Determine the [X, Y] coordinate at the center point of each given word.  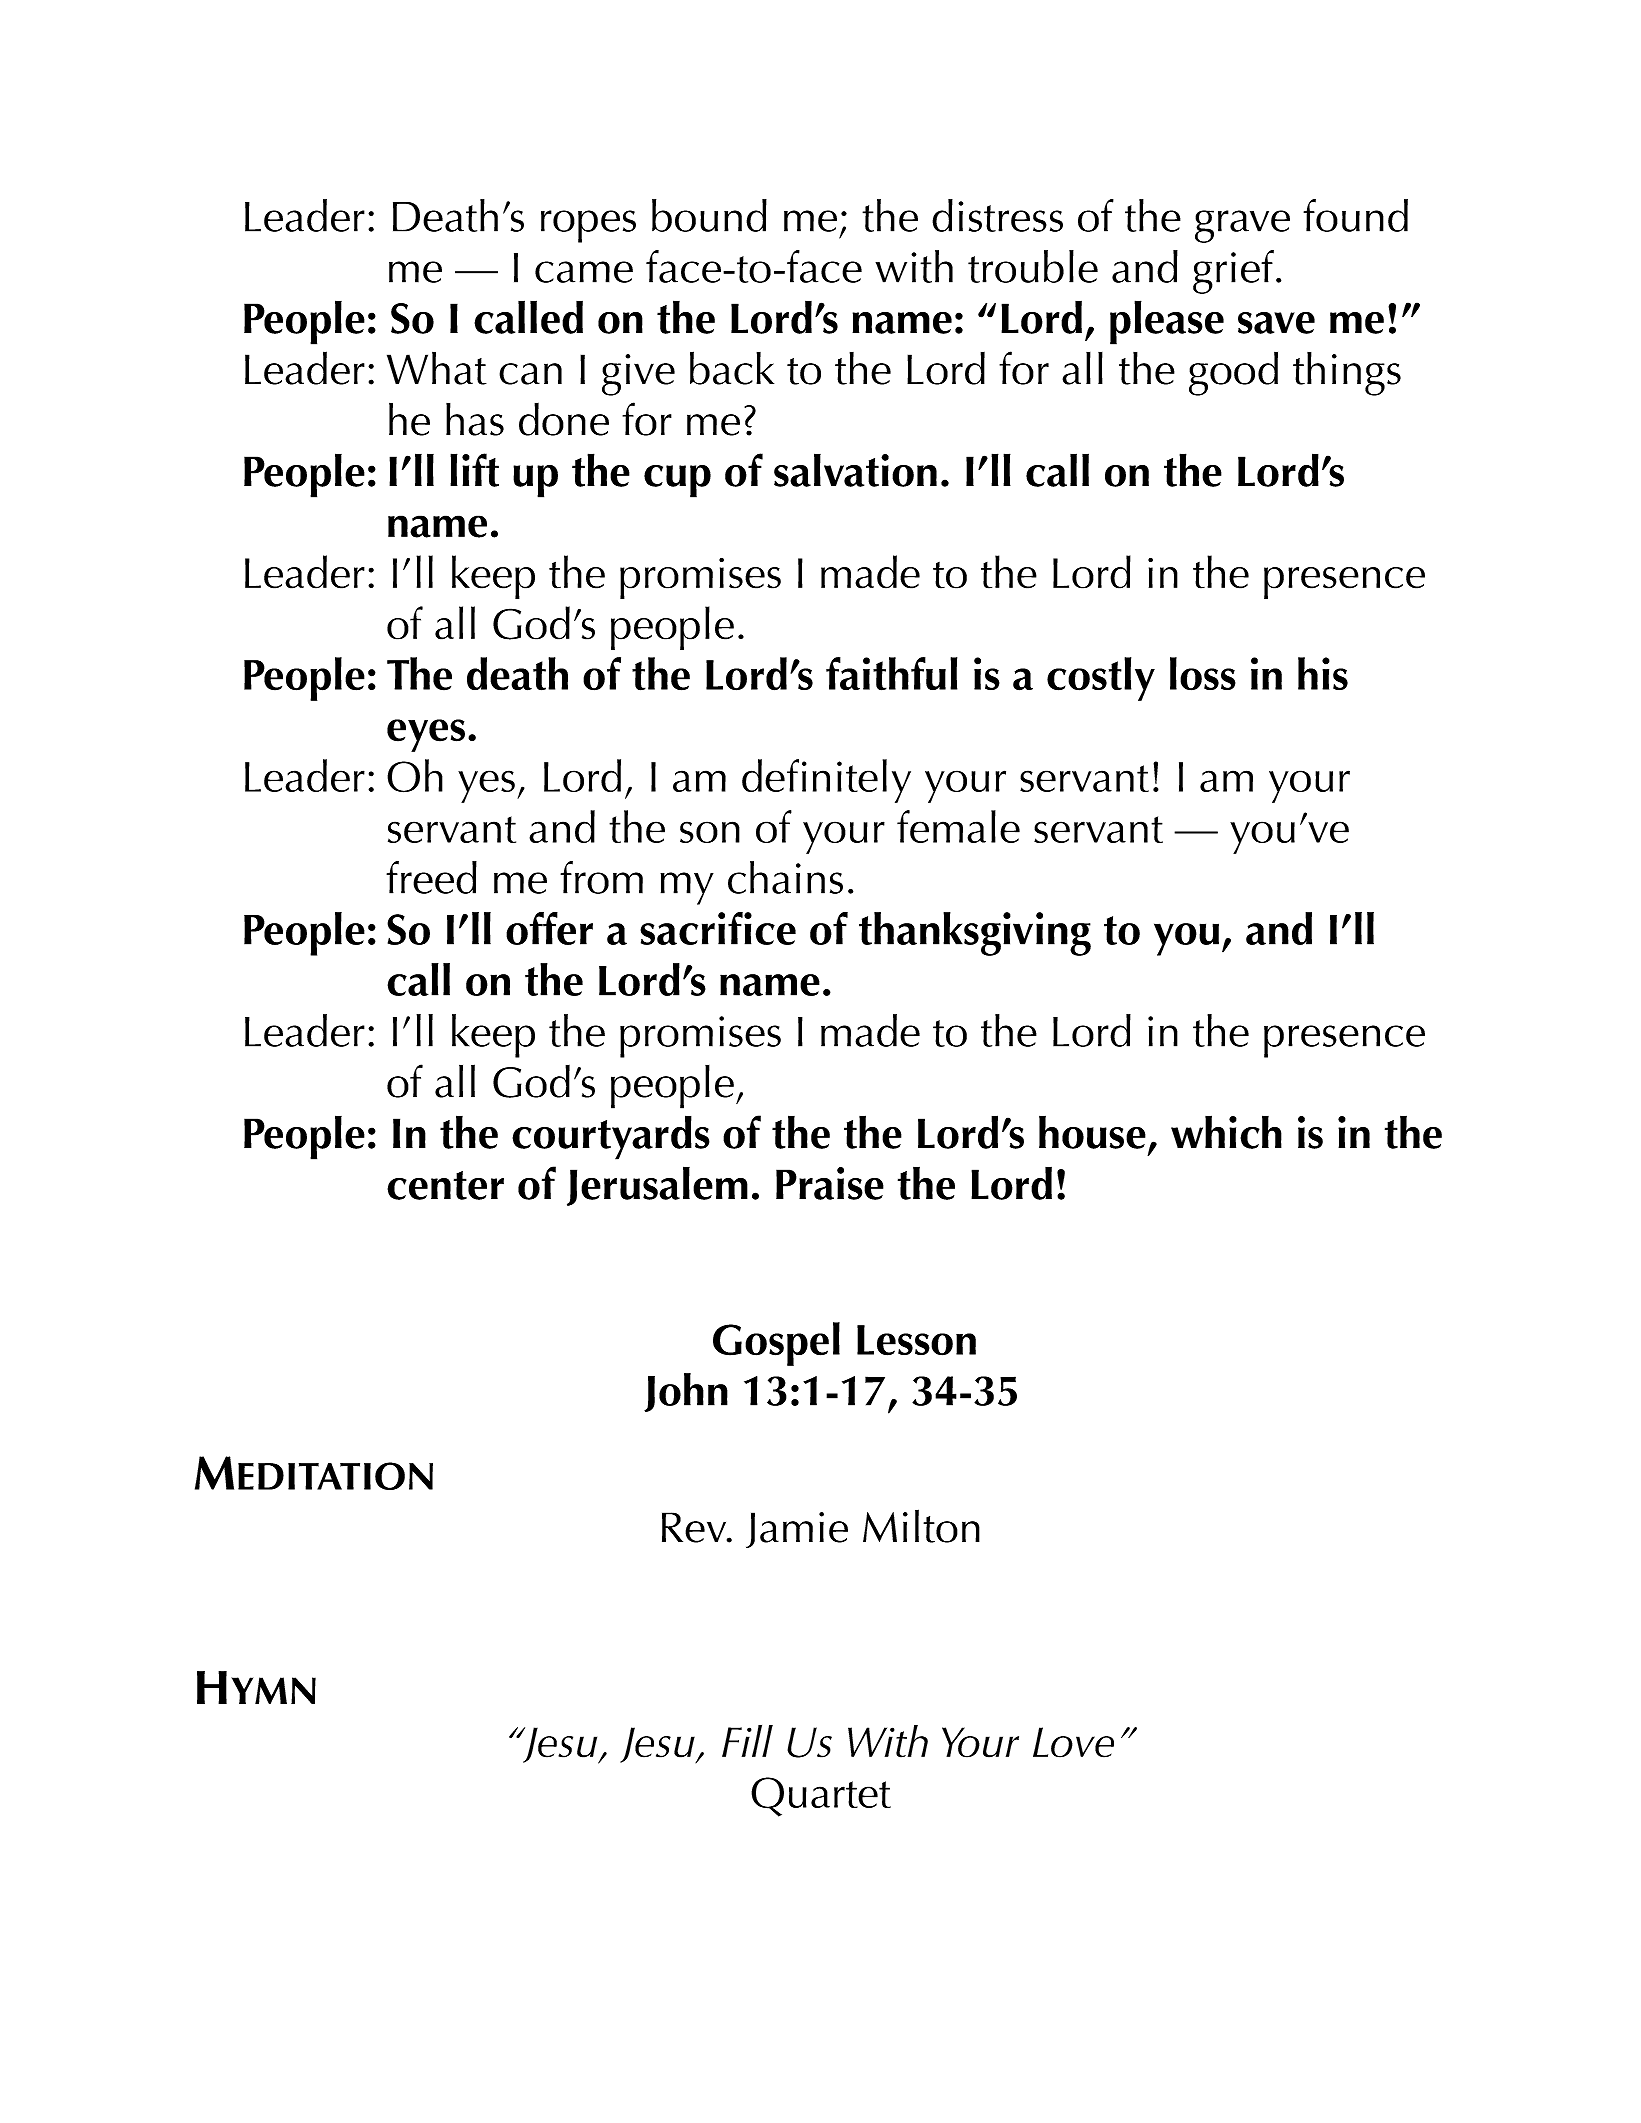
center [445, 1185]
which [1226, 1132]
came [584, 272]
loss [1203, 674]
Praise [830, 1183]
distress [997, 215]
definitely [826, 781]
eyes [426, 735]
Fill [747, 1741]
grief [1233, 272]
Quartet [821, 1797]
